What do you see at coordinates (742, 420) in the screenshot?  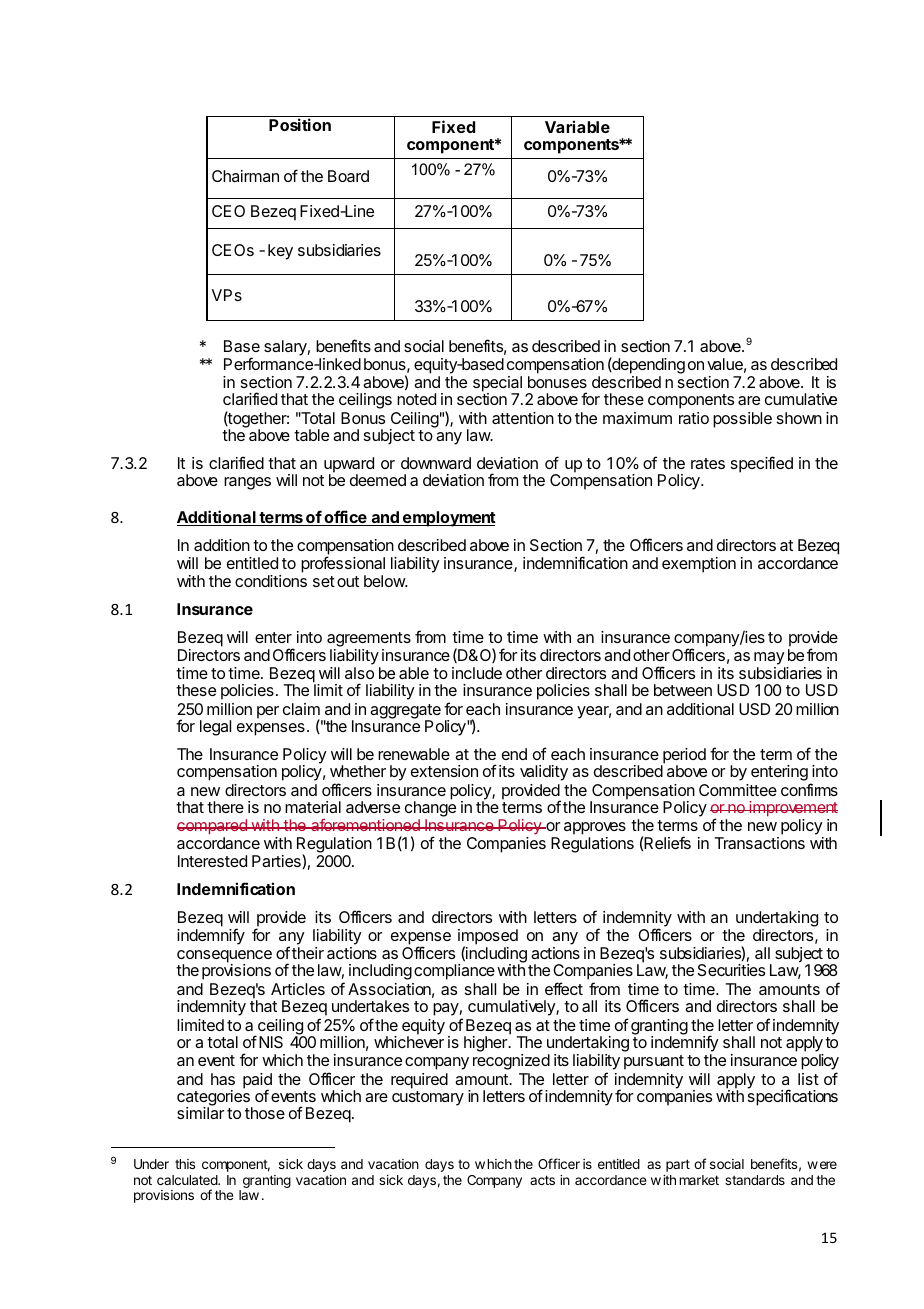 I see `possible` at bounding box center [742, 420].
